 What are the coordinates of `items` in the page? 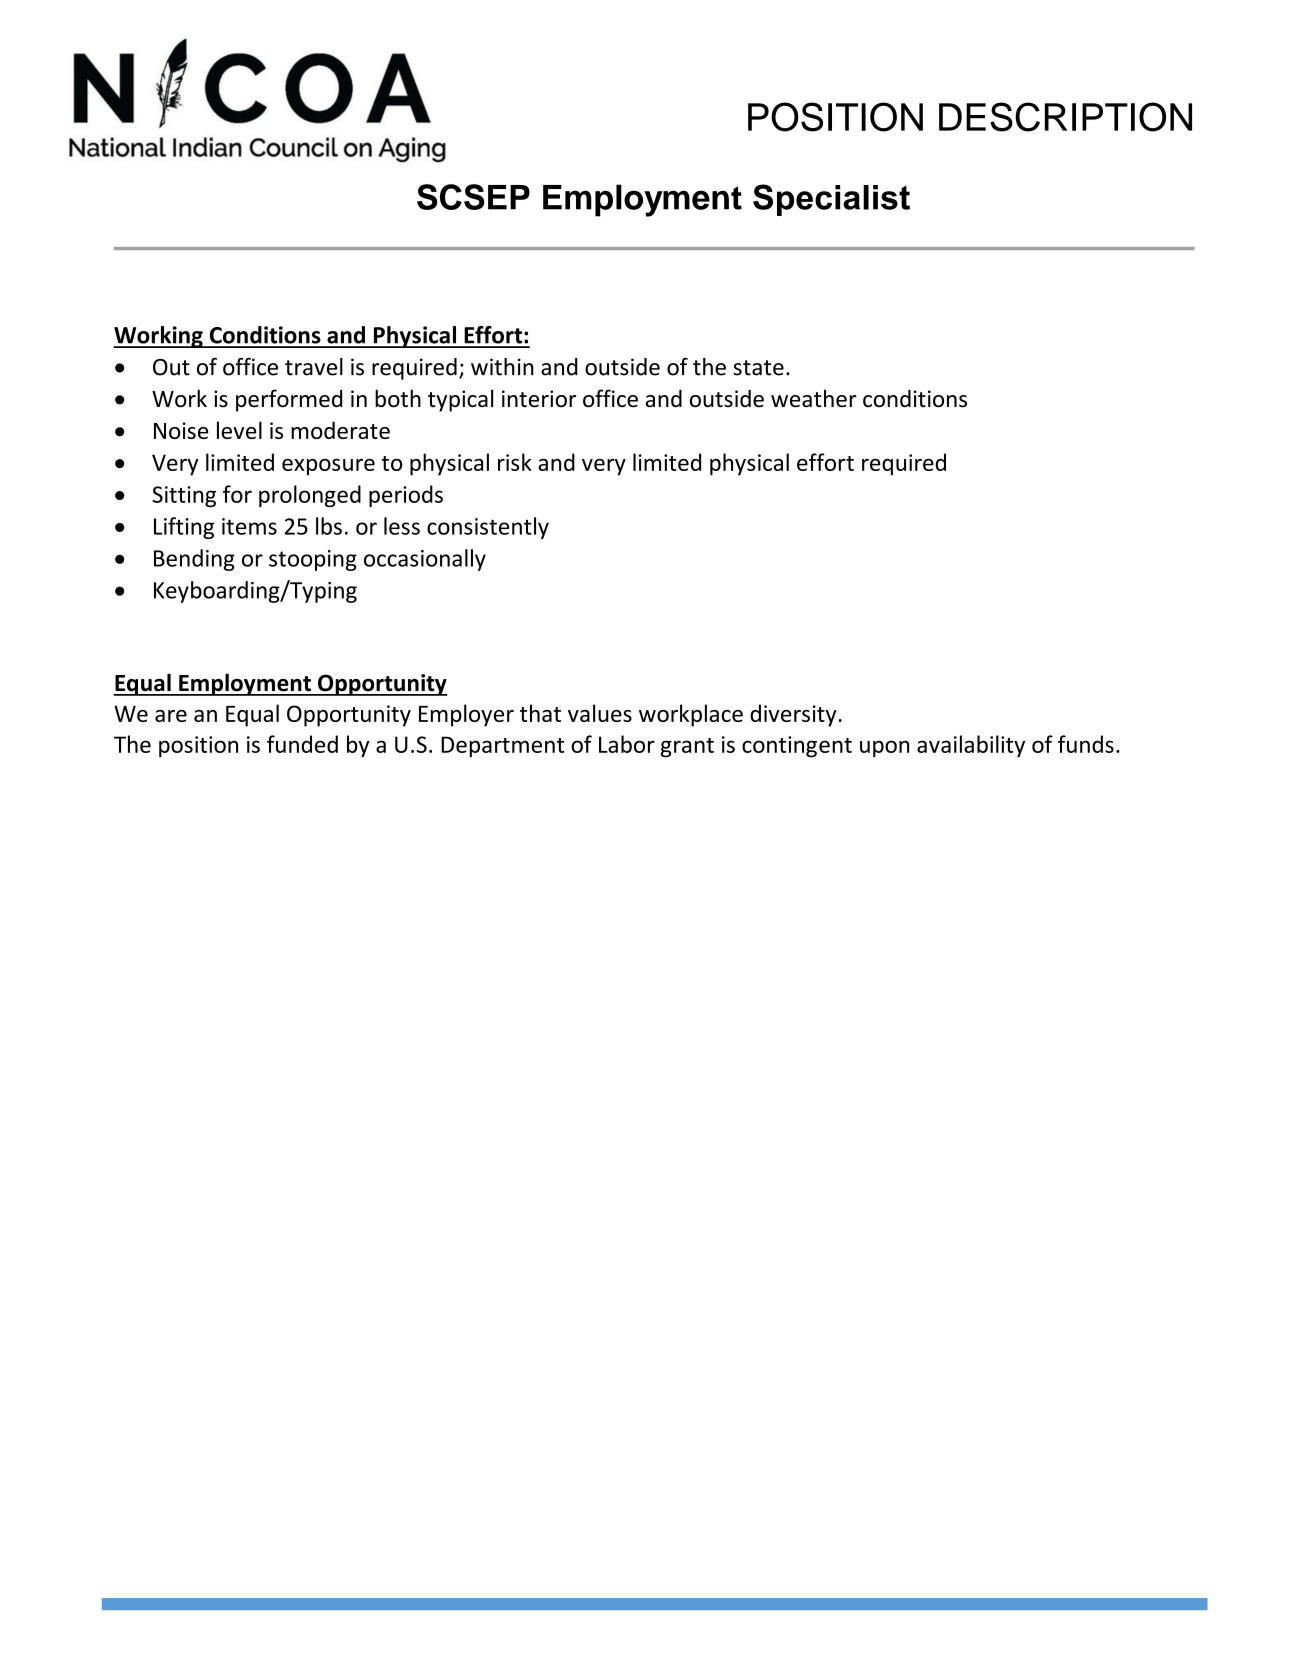 It's located at (249, 526).
